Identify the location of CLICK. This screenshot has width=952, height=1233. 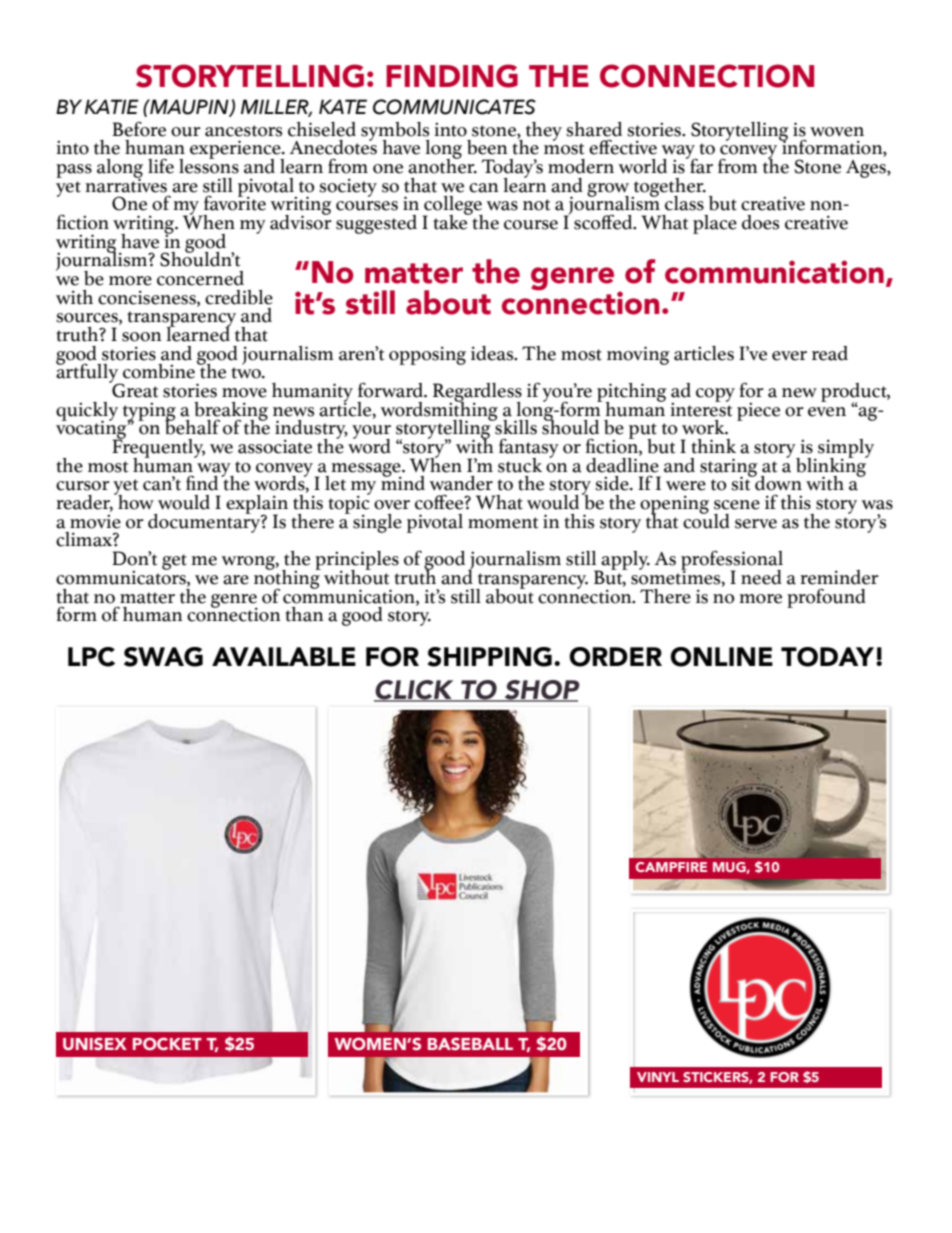
(415, 691).
